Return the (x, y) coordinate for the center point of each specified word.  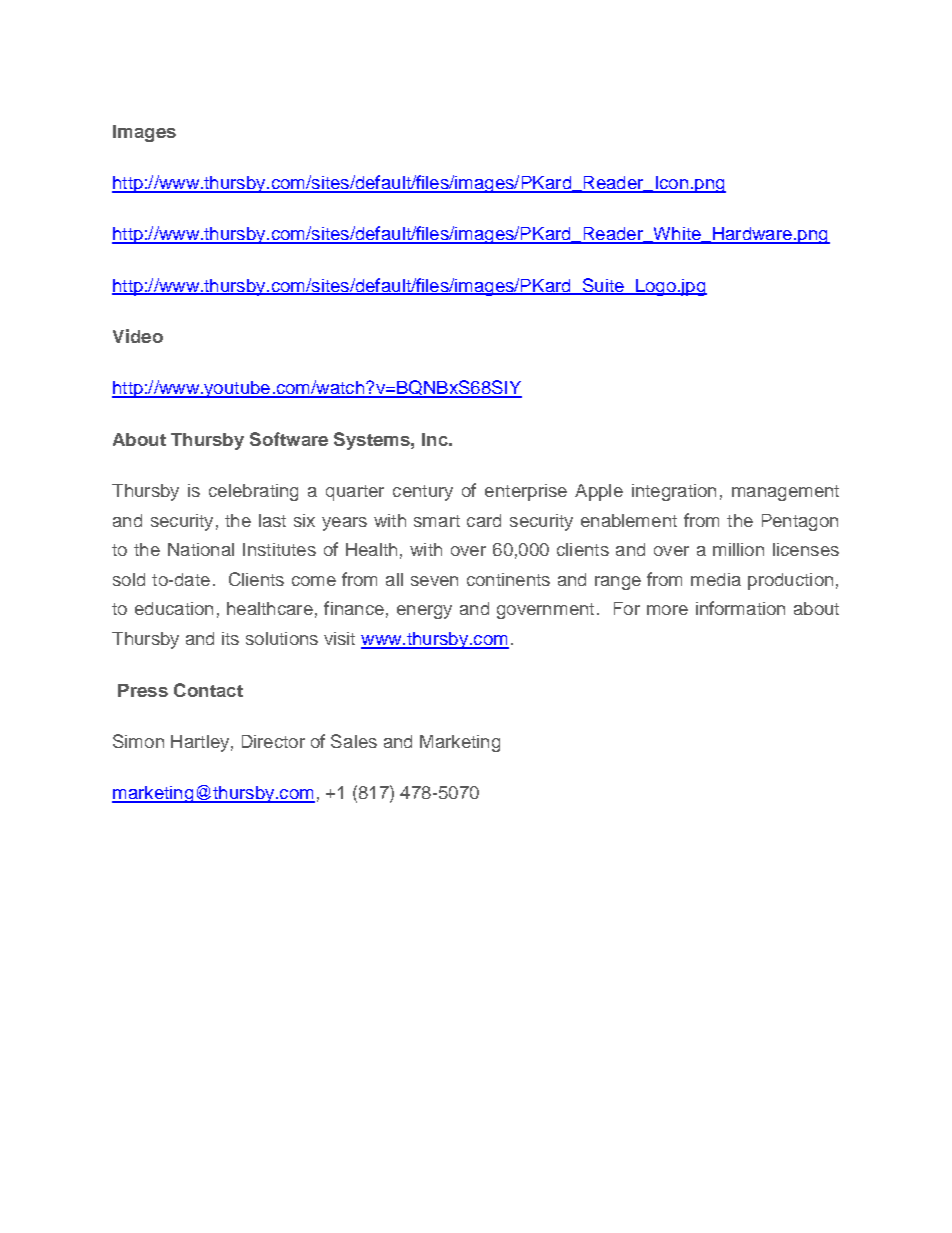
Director (273, 741)
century (423, 493)
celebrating (253, 492)
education (174, 608)
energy (424, 612)
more (667, 610)
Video (138, 336)
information (740, 608)
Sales (354, 741)
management (785, 493)
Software (289, 439)
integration (674, 492)
